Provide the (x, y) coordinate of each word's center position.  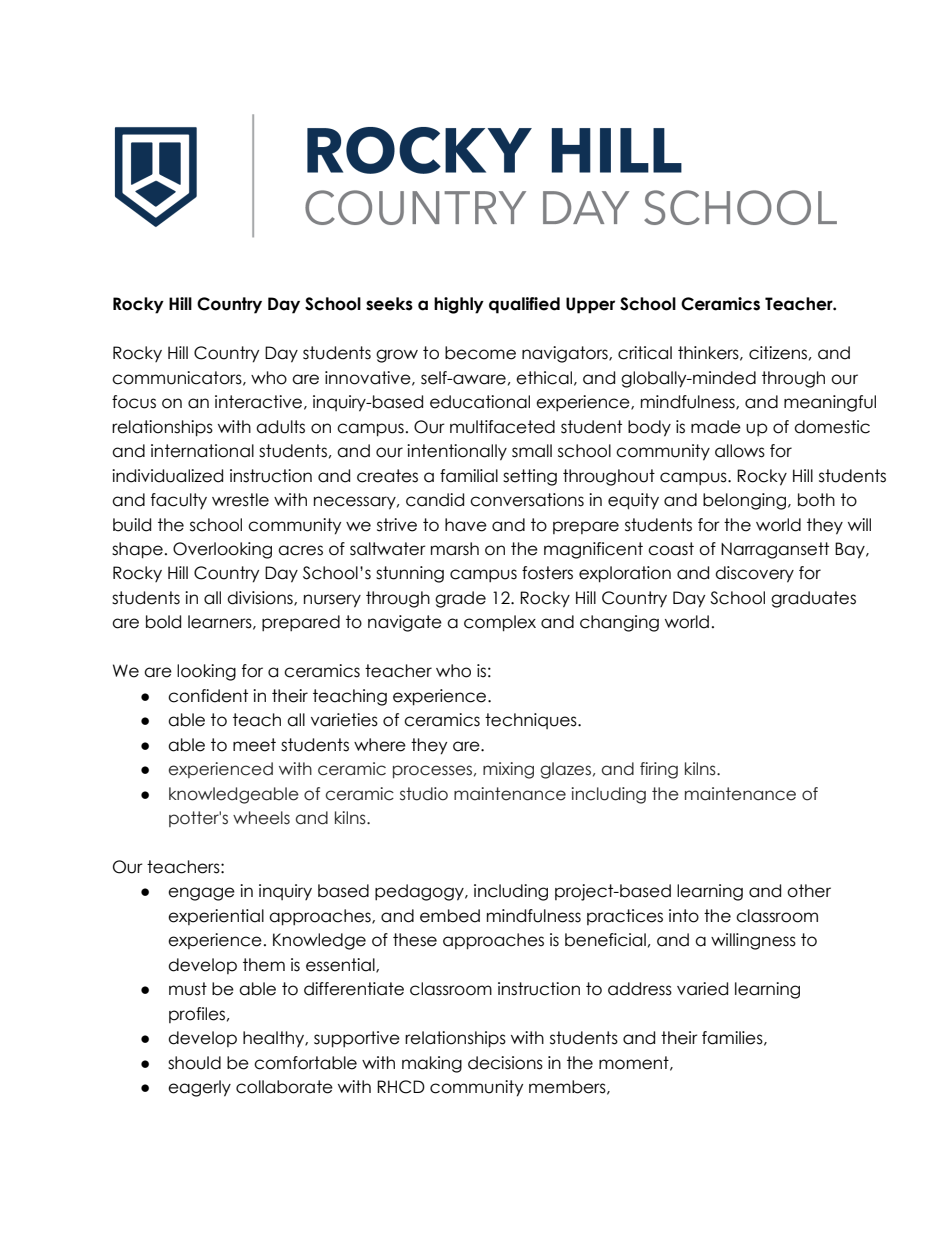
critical (645, 353)
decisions (505, 1063)
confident (208, 696)
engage (201, 894)
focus (134, 402)
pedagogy (420, 892)
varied (702, 989)
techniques (532, 721)
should (194, 1063)
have (466, 525)
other (809, 891)
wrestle (240, 500)
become (480, 353)
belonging (744, 501)
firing (659, 770)
